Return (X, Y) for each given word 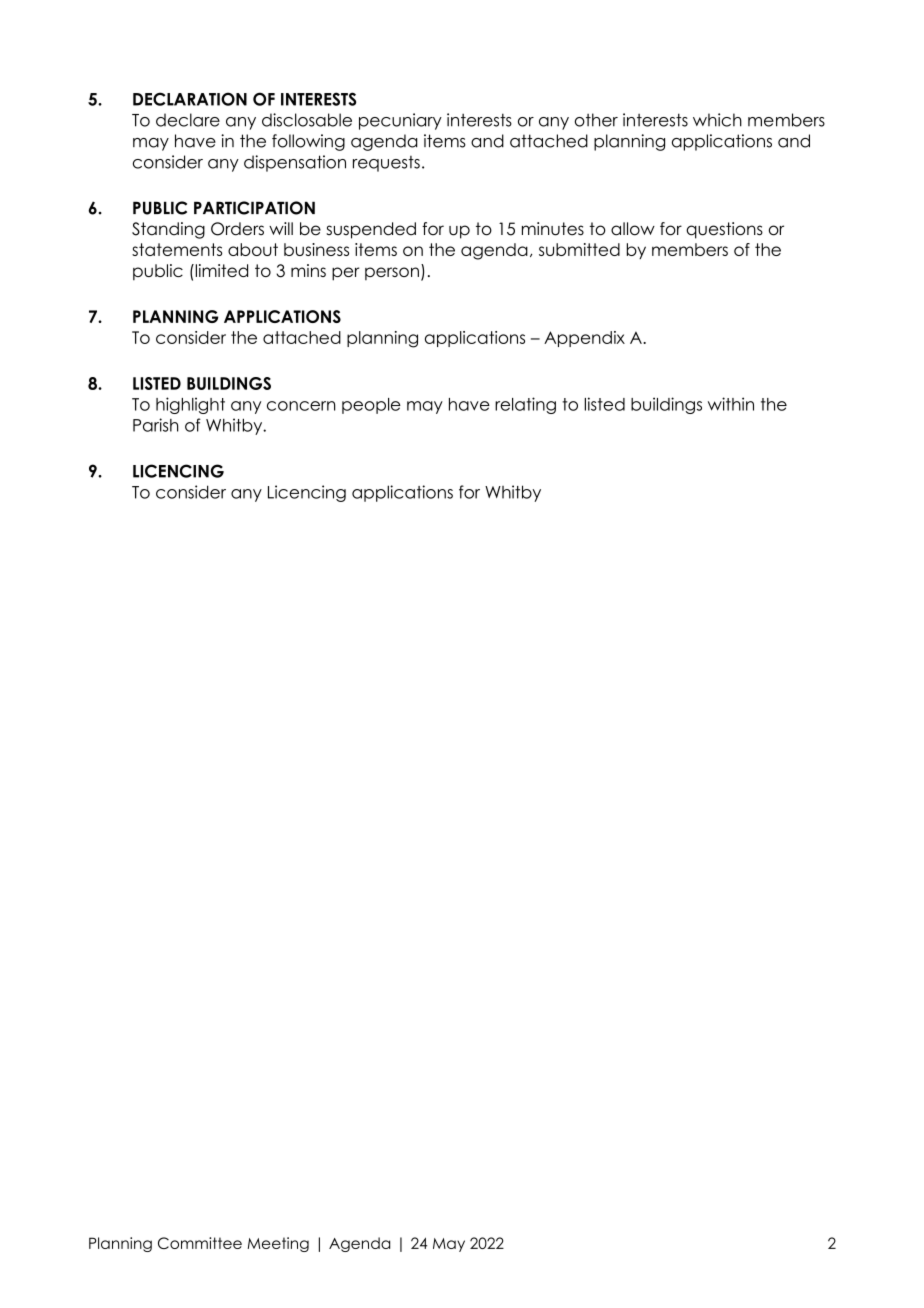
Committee (200, 1243)
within (731, 404)
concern (301, 406)
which (717, 120)
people (371, 406)
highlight (190, 405)
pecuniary (400, 121)
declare (188, 120)
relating (525, 405)
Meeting (278, 1244)
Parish (155, 425)
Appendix (584, 339)
